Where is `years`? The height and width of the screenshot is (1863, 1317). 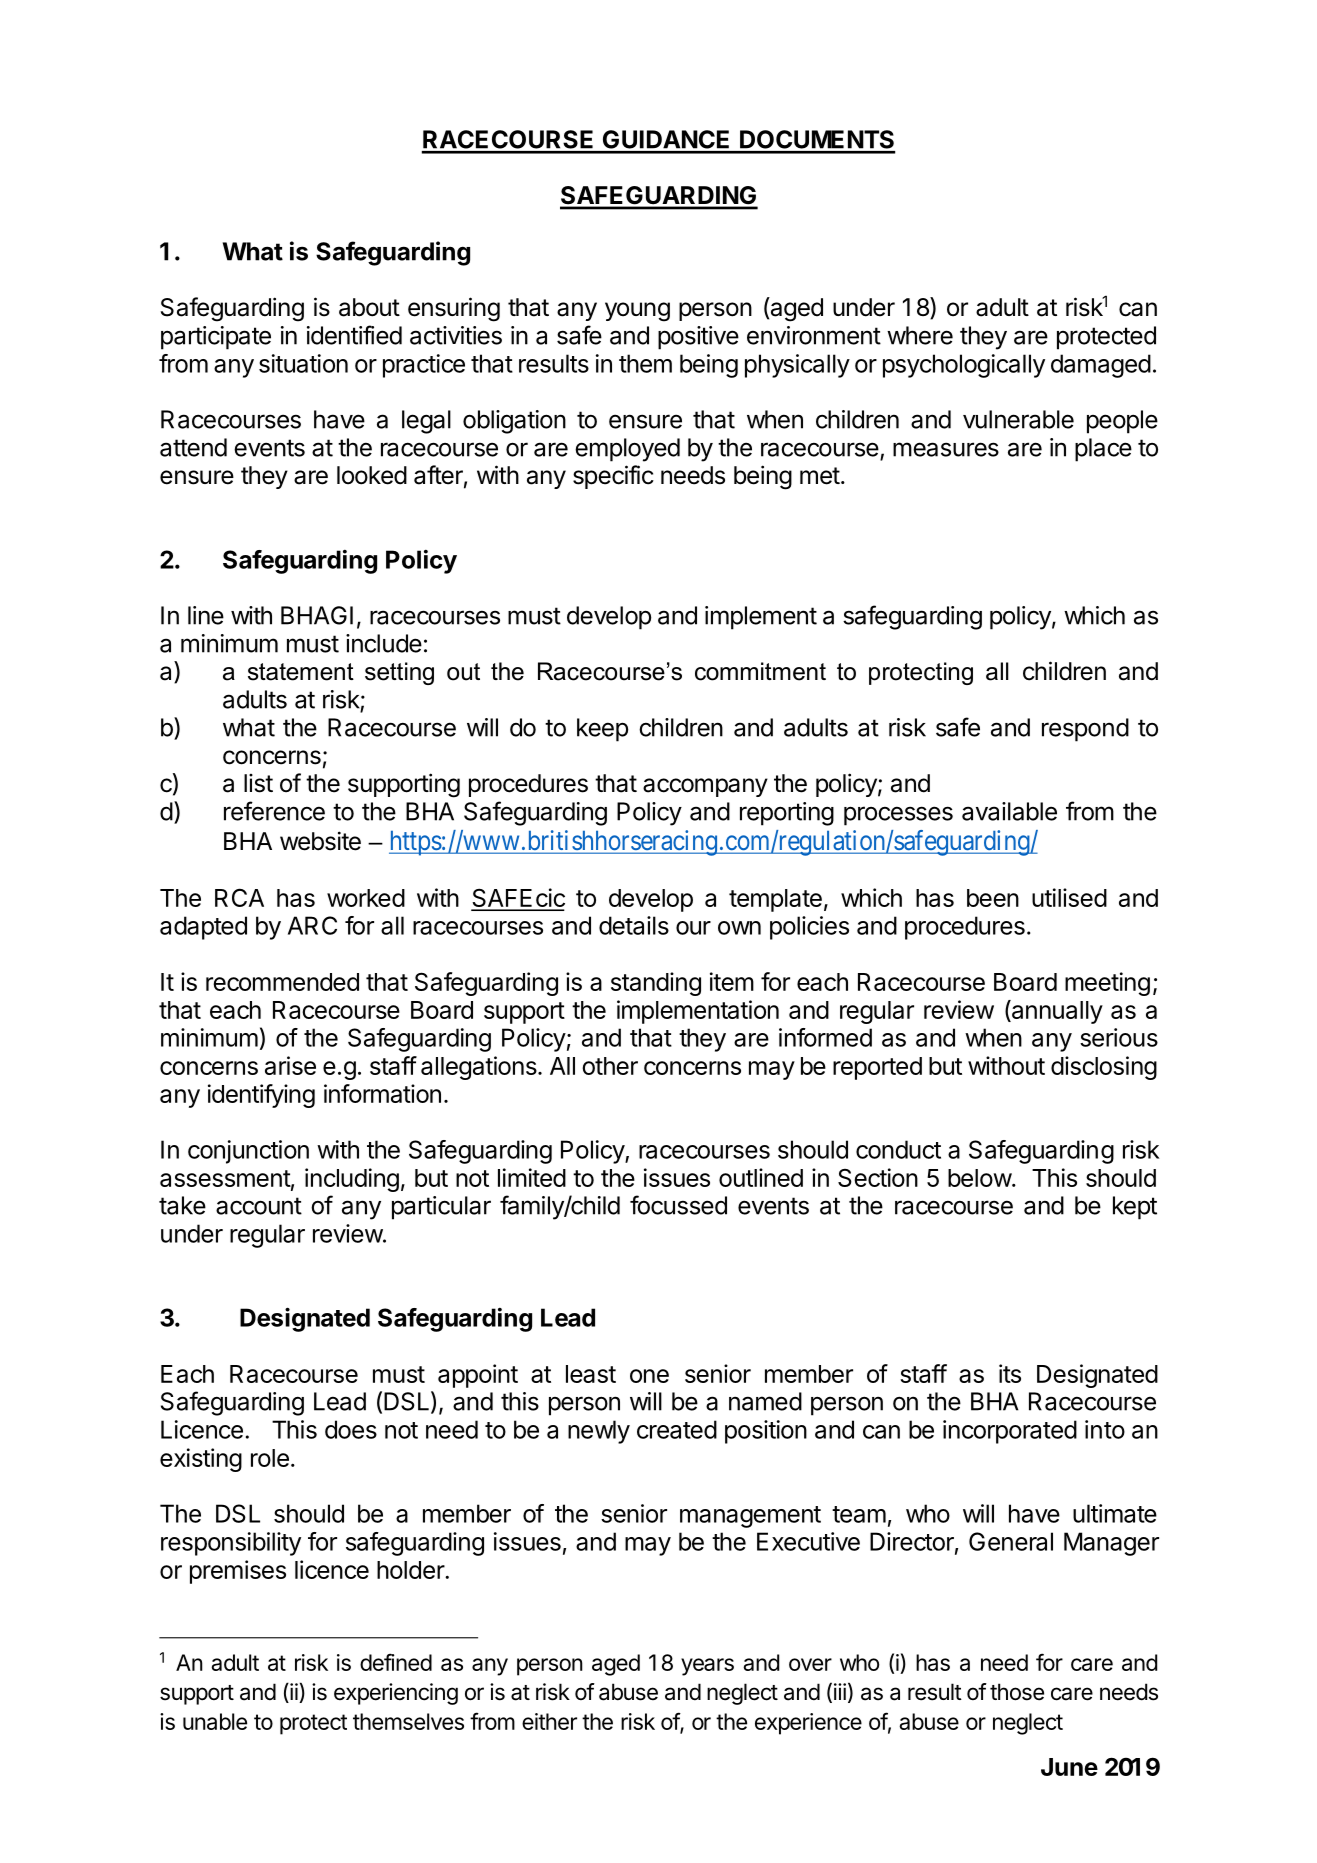 years is located at coordinates (707, 1667).
